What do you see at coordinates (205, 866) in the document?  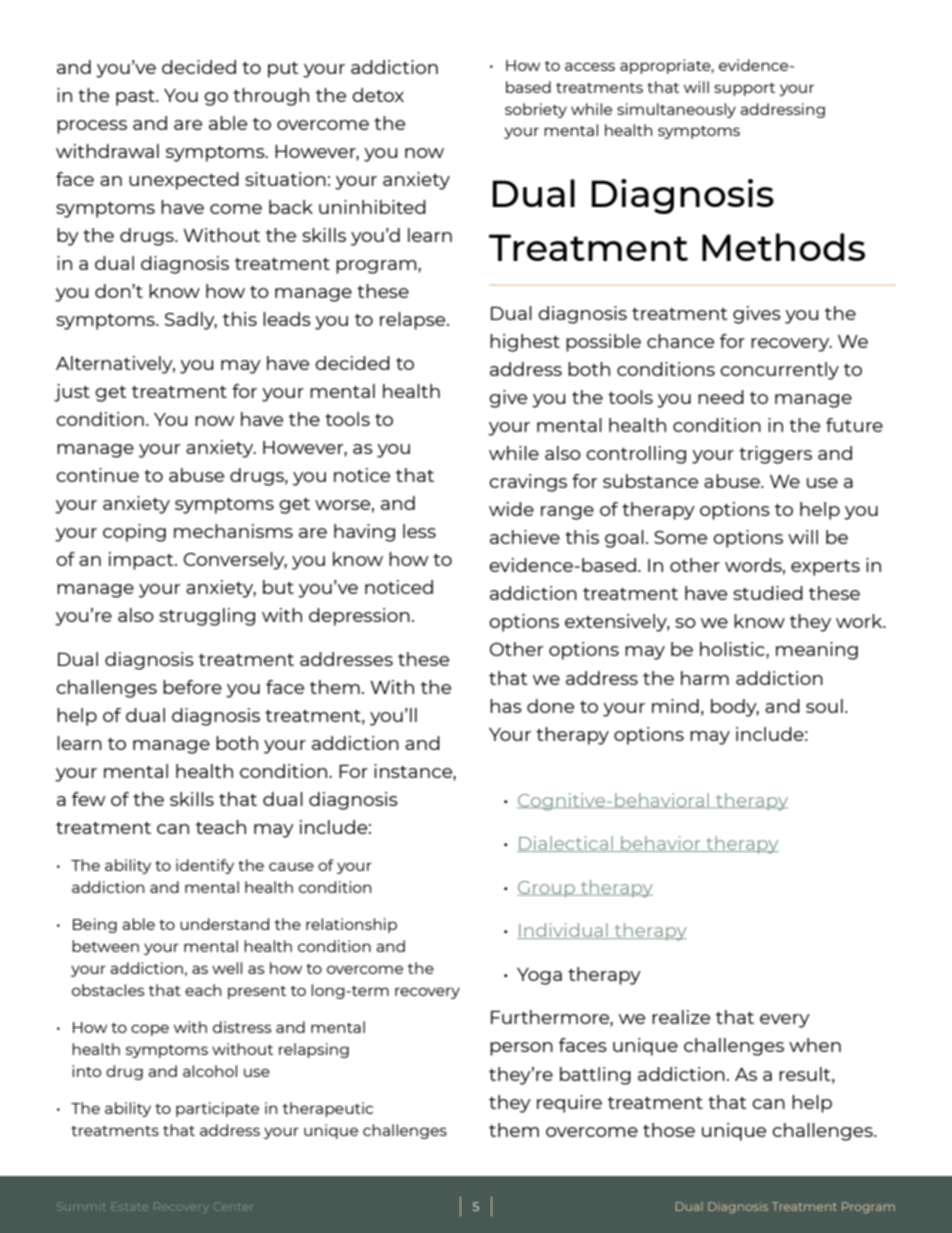 I see `identify` at bounding box center [205, 866].
